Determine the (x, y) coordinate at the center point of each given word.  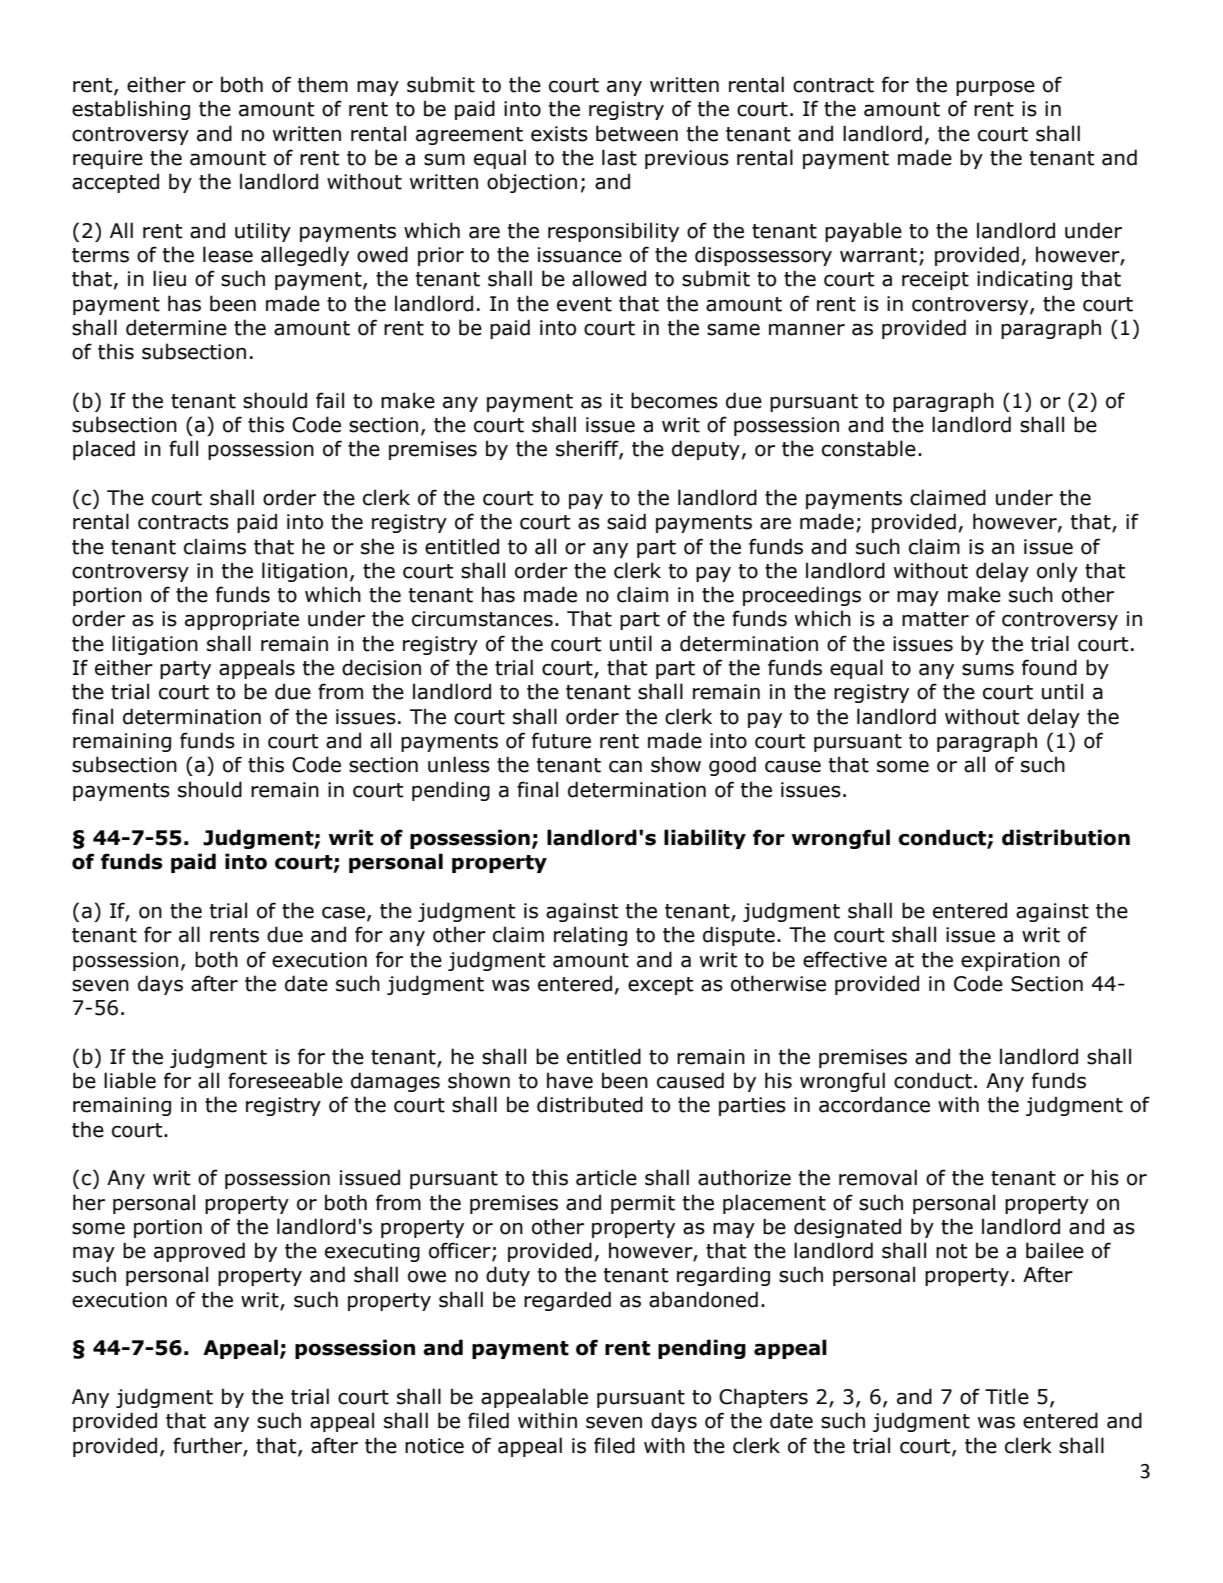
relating (590, 936)
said (626, 521)
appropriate (242, 620)
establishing (131, 110)
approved (199, 1252)
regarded (567, 1301)
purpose (995, 88)
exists (559, 134)
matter (935, 619)
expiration (1010, 961)
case (343, 912)
